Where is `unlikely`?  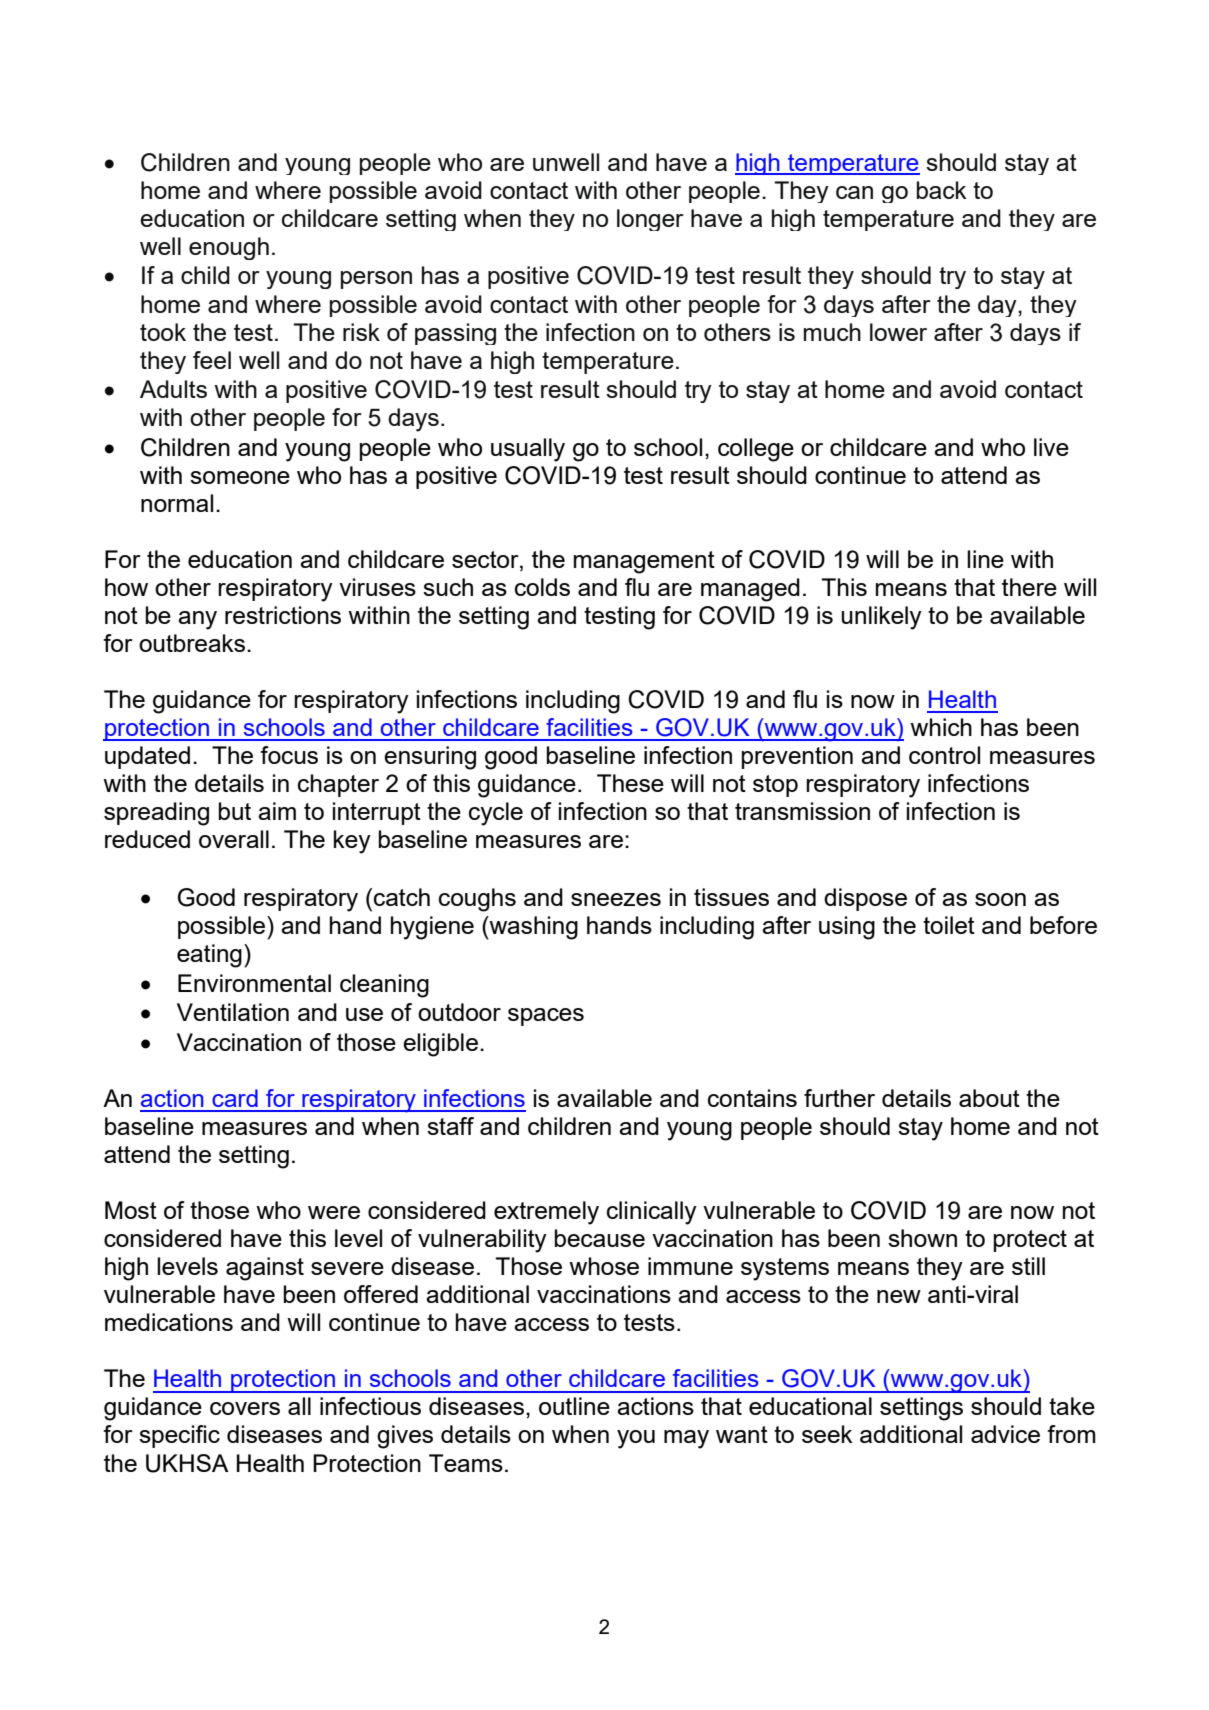 unlikely is located at coordinates (881, 618).
